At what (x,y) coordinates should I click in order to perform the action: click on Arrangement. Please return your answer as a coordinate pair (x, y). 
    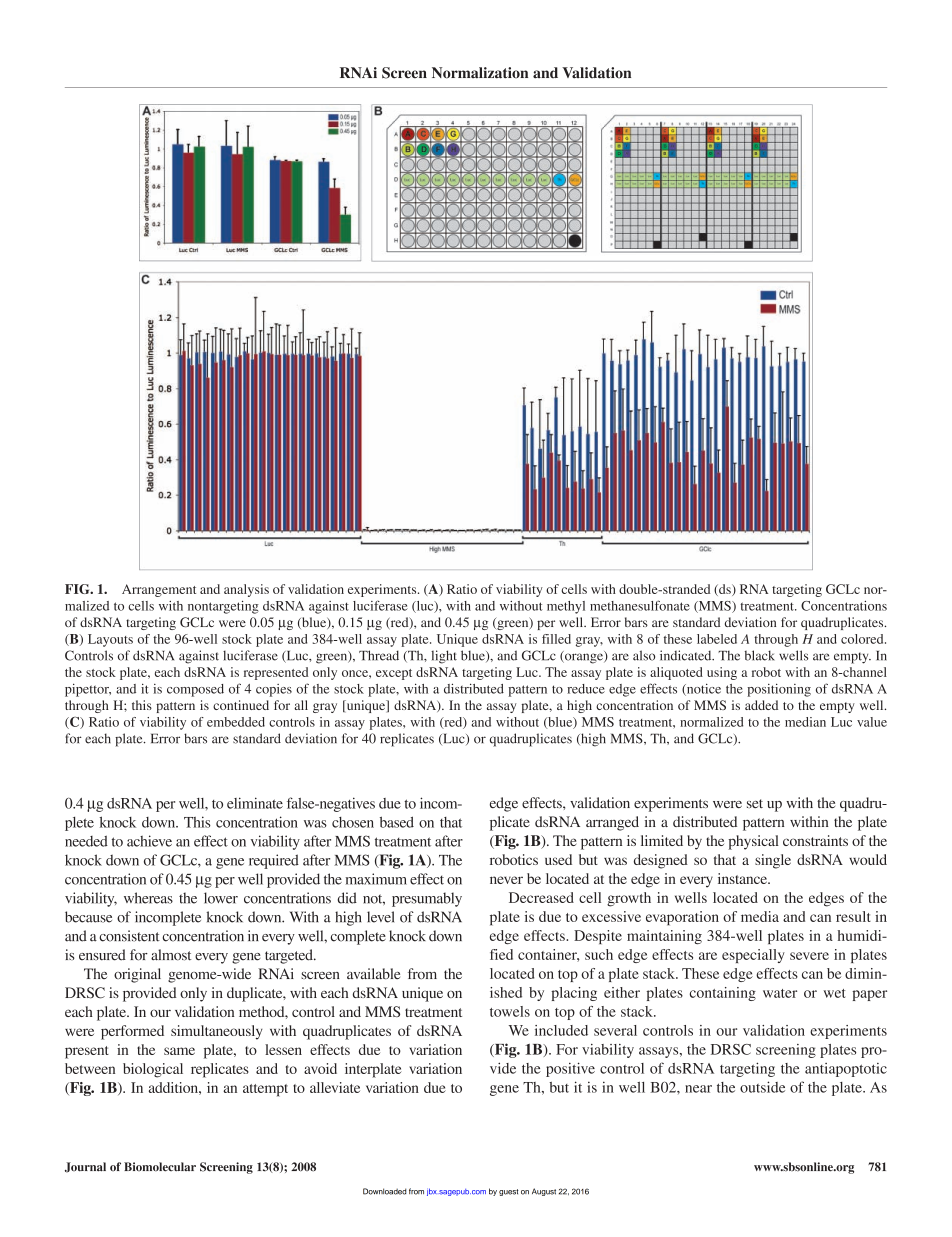
    Looking at the image, I should click on (159, 590).
